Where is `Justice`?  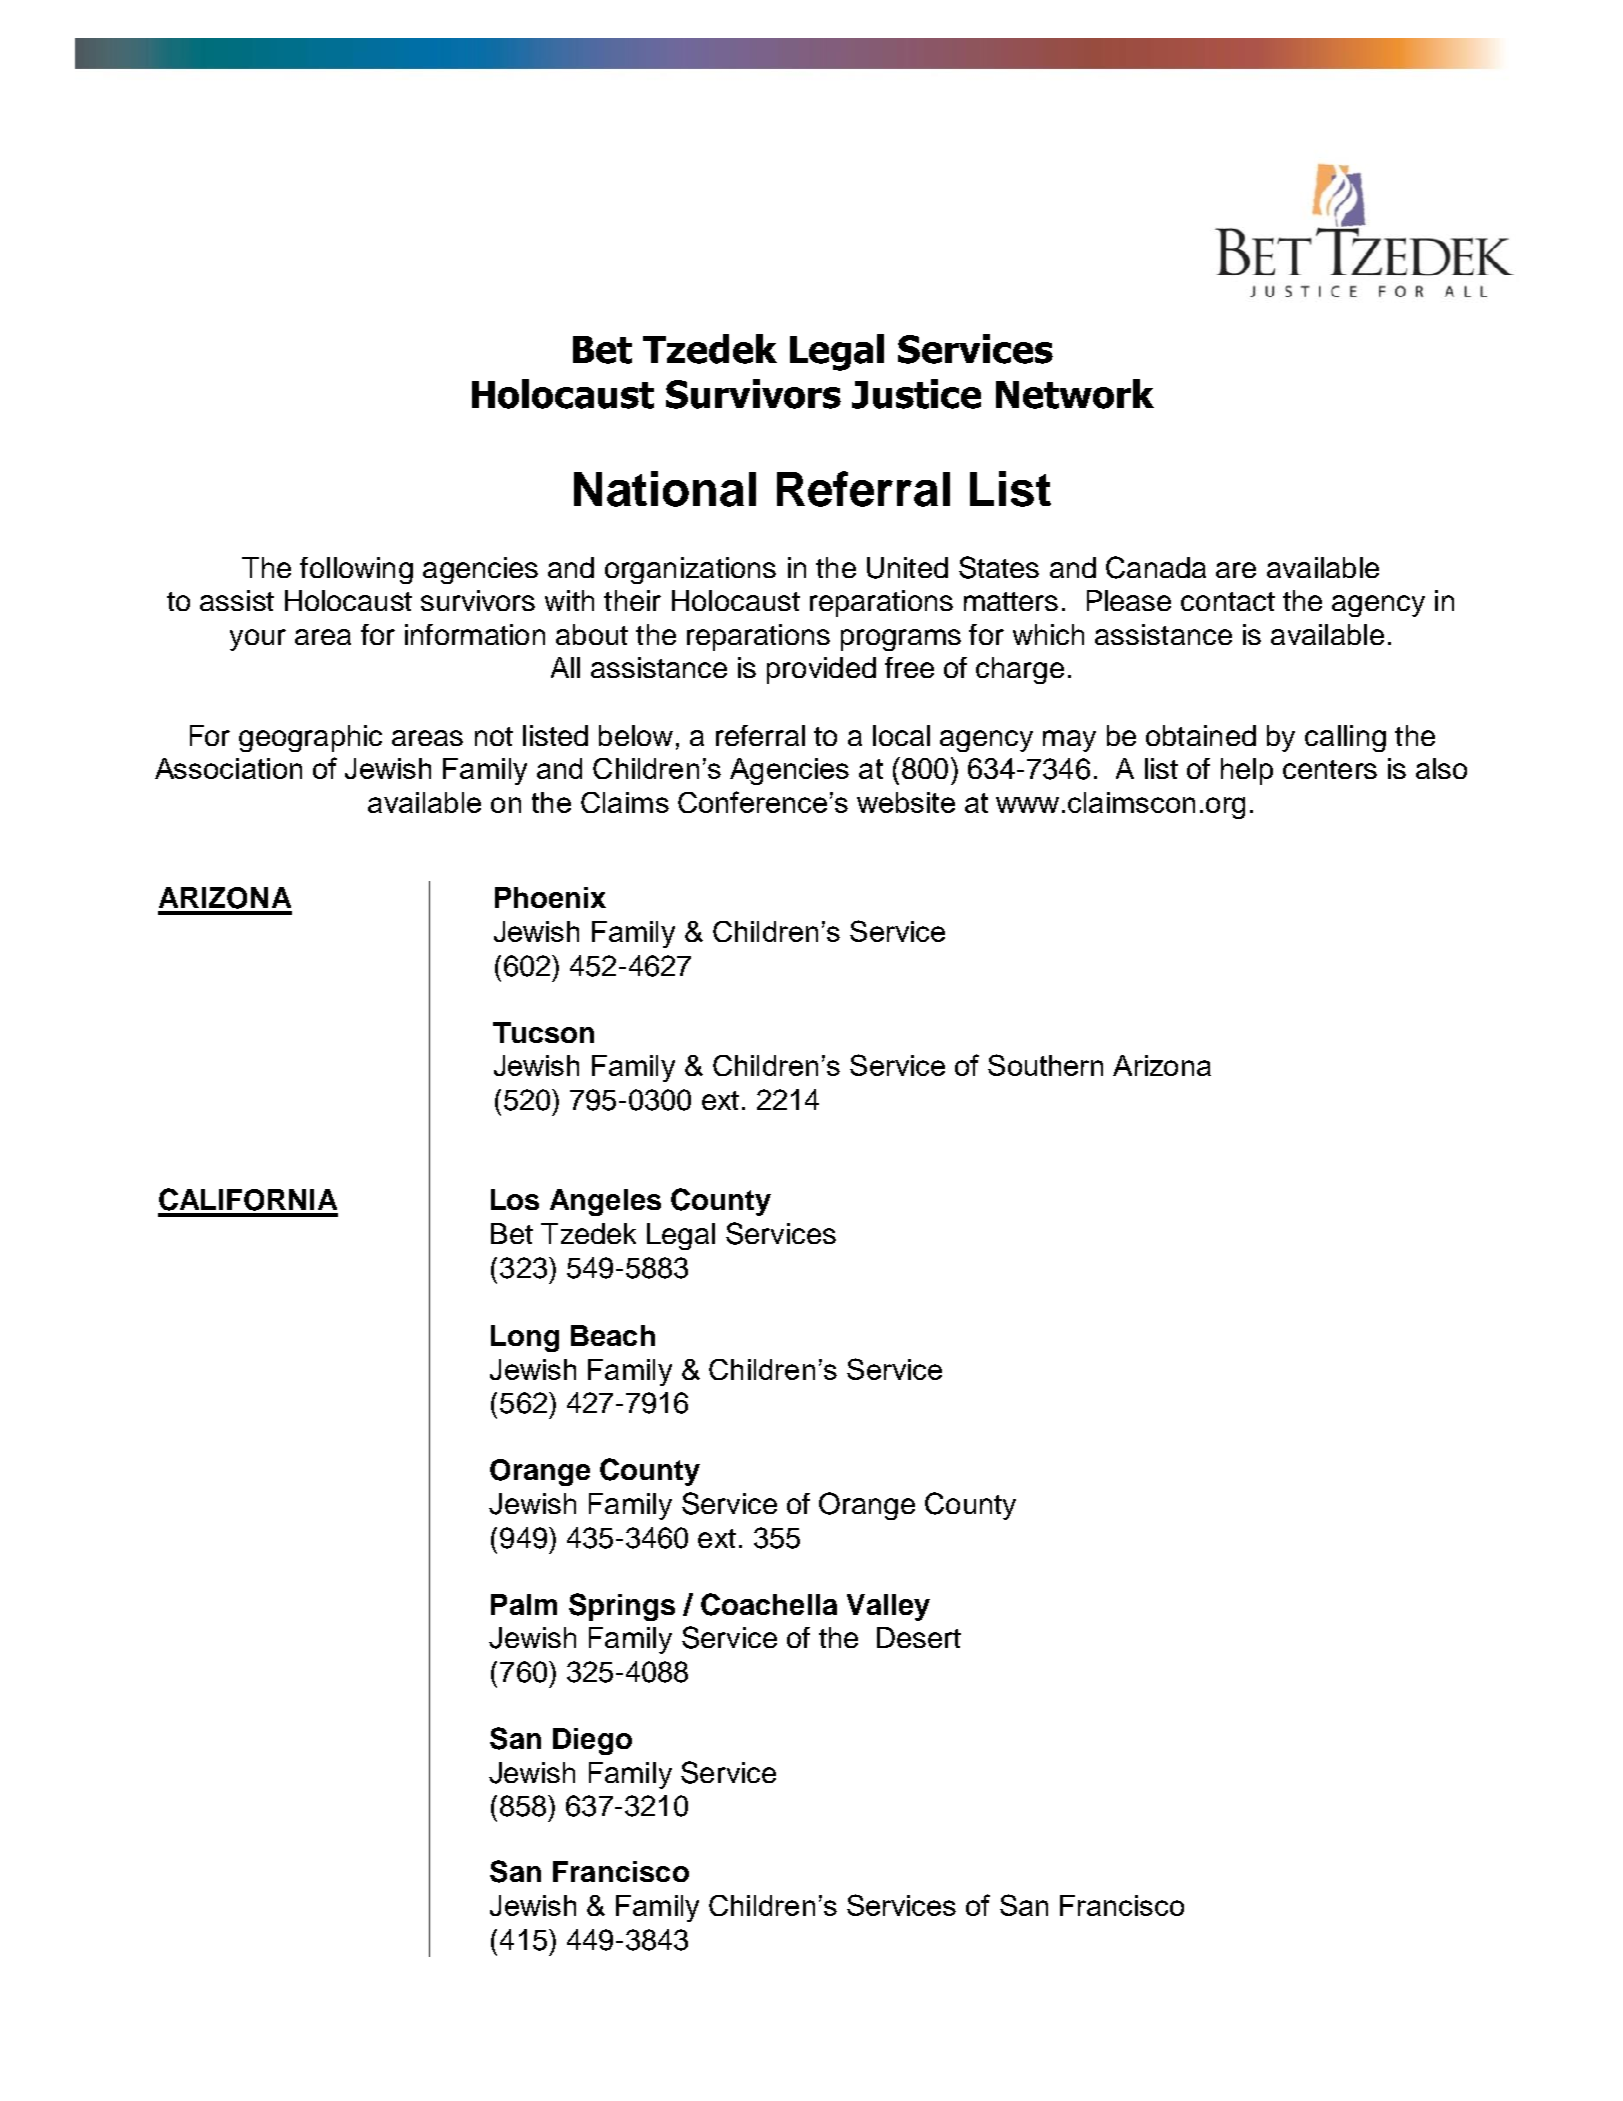
Justice is located at coordinates (916, 394).
